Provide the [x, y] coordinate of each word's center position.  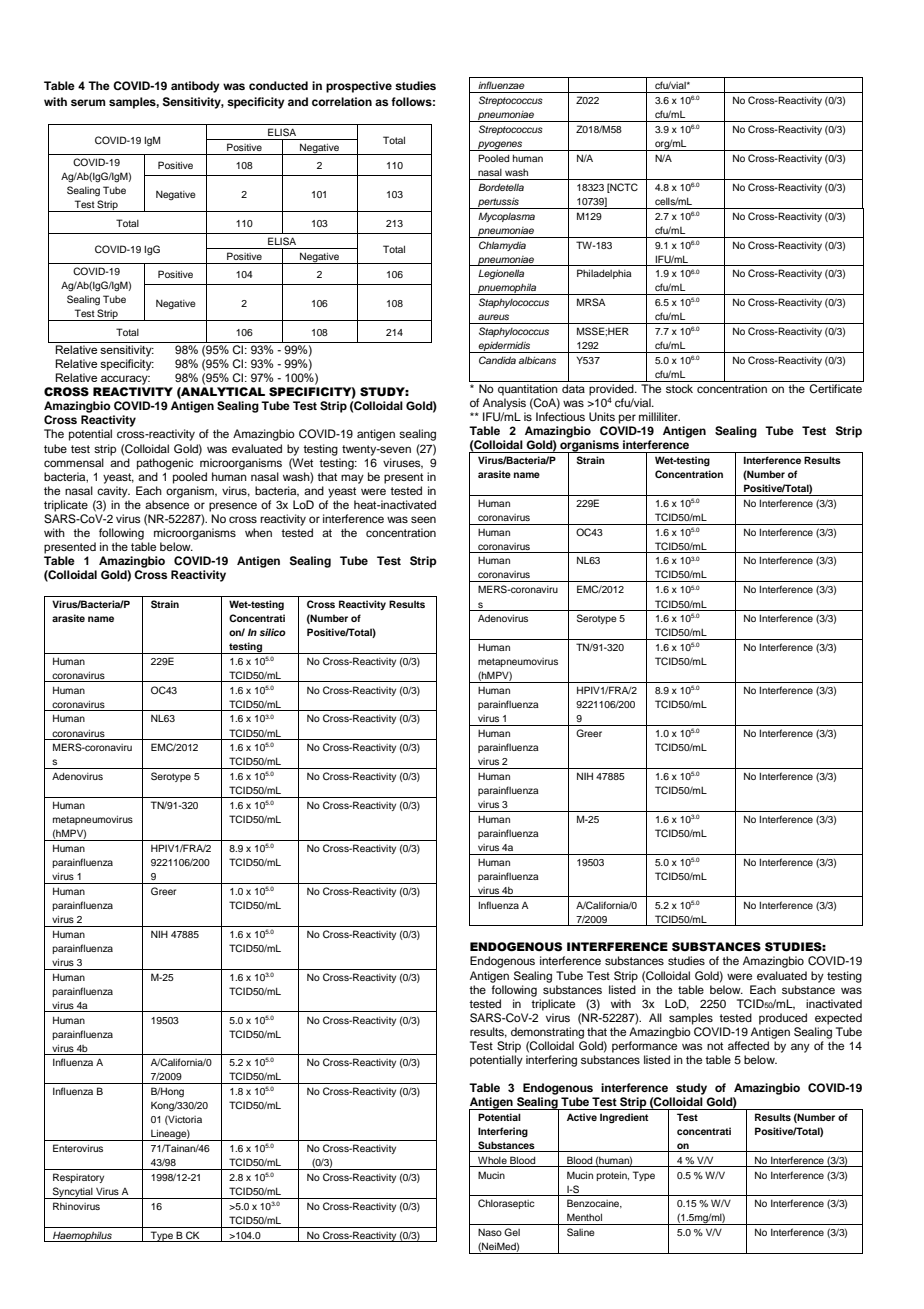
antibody [195, 87]
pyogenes [500, 146]
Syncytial [73, 1193]
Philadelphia [604, 274]
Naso [490, 1232]
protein [612, 1176]
